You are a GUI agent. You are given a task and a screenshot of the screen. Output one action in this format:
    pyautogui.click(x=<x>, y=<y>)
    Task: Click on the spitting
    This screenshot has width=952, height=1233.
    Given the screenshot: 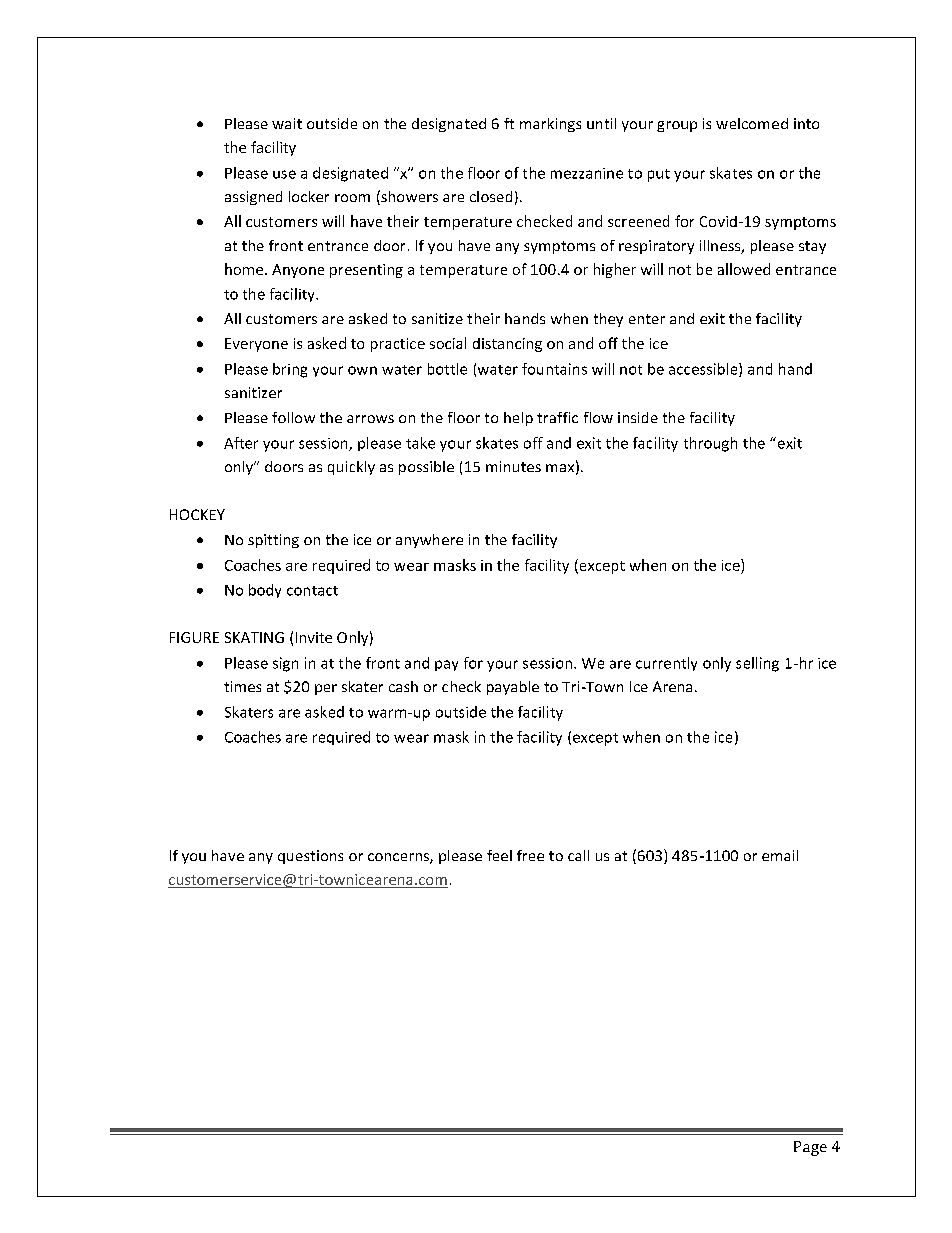 What is the action you would take?
    pyautogui.click(x=273, y=541)
